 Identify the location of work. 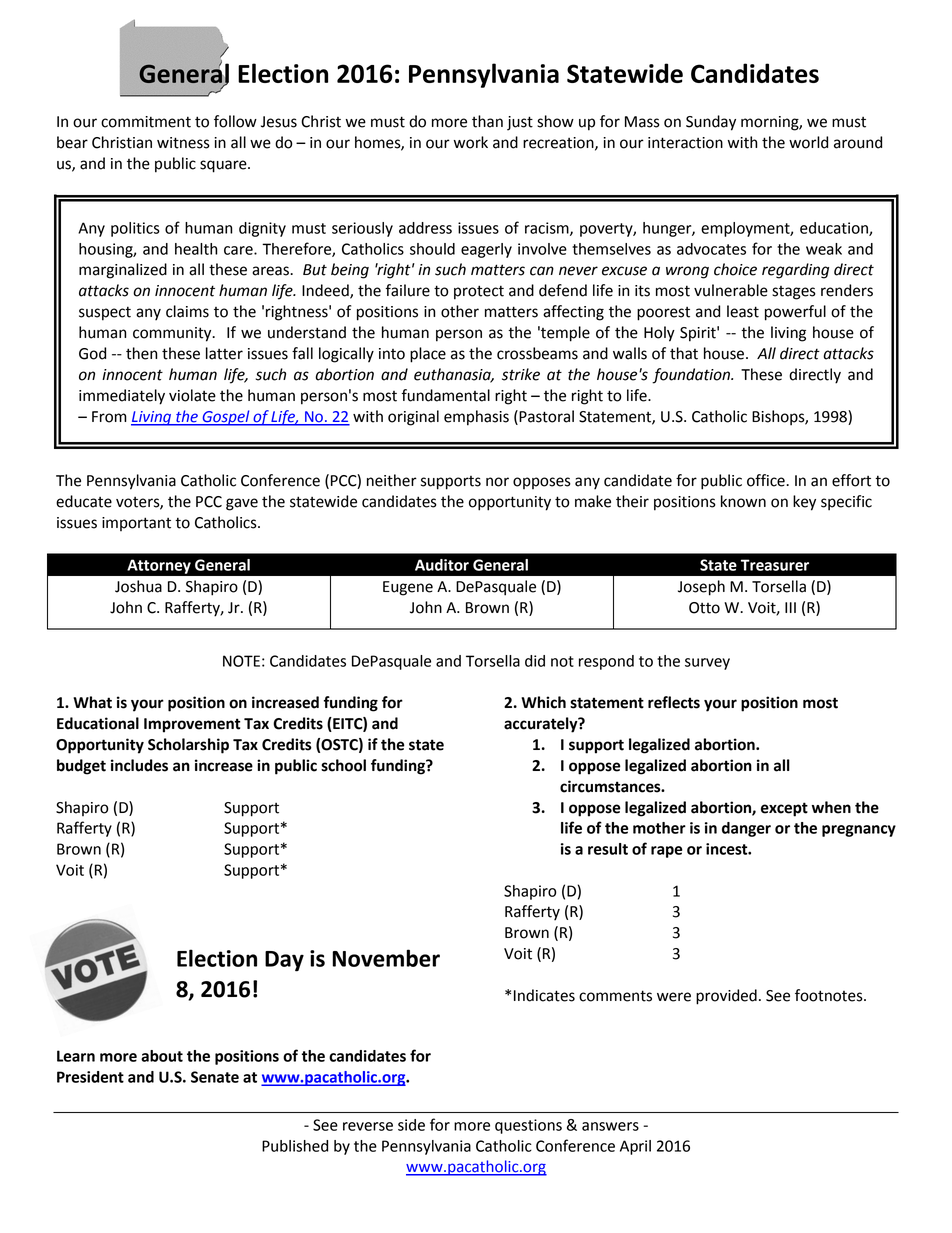
(471, 142).
